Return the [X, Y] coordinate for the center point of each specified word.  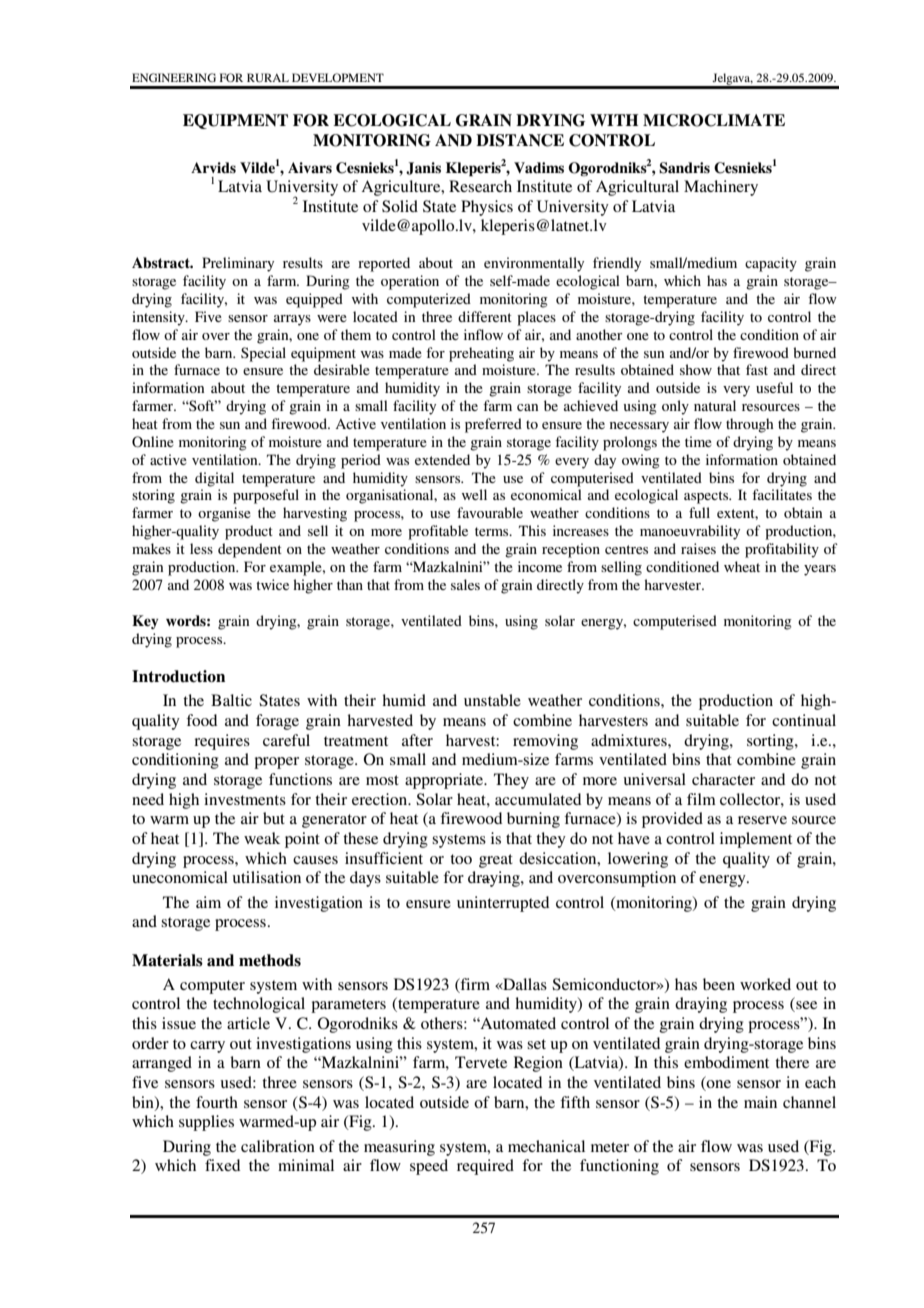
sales [465, 584]
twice [272, 584]
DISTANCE [520, 140]
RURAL [268, 77]
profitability [782, 550]
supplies [206, 1123]
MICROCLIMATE [714, 120]
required [485, 1167]
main [760, 1102]
